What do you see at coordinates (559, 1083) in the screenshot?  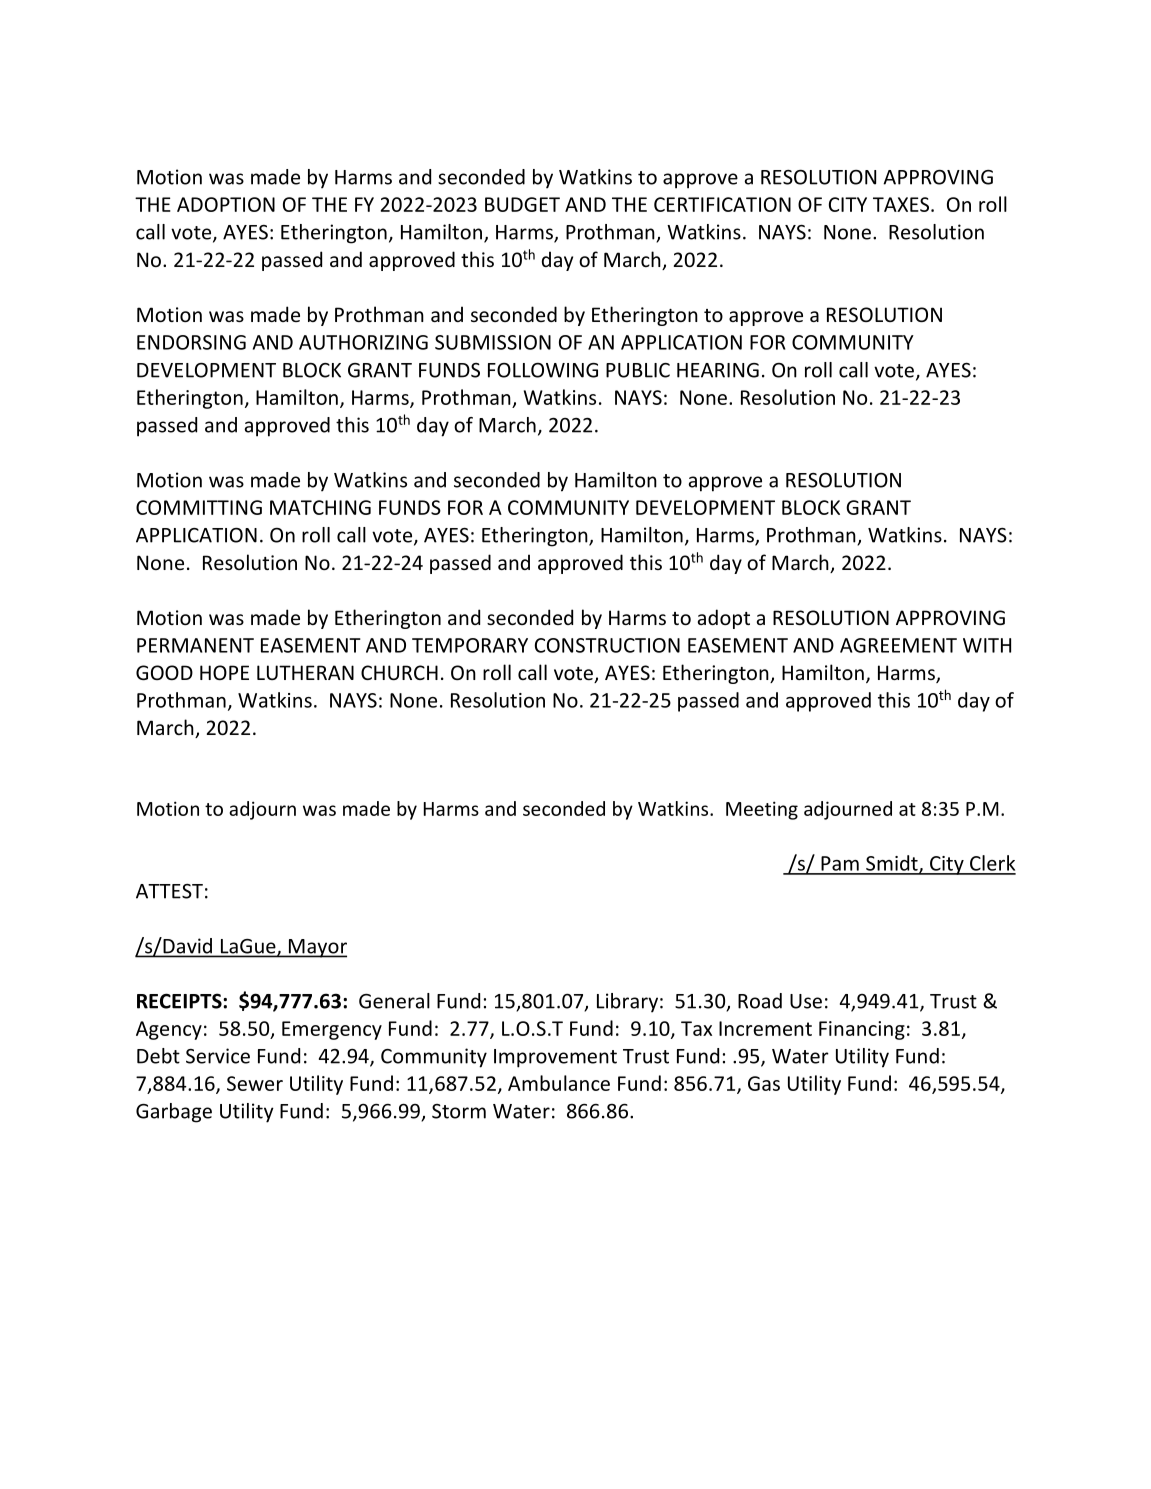 I see `Ambulance` at bounding box center [559, 1083].
